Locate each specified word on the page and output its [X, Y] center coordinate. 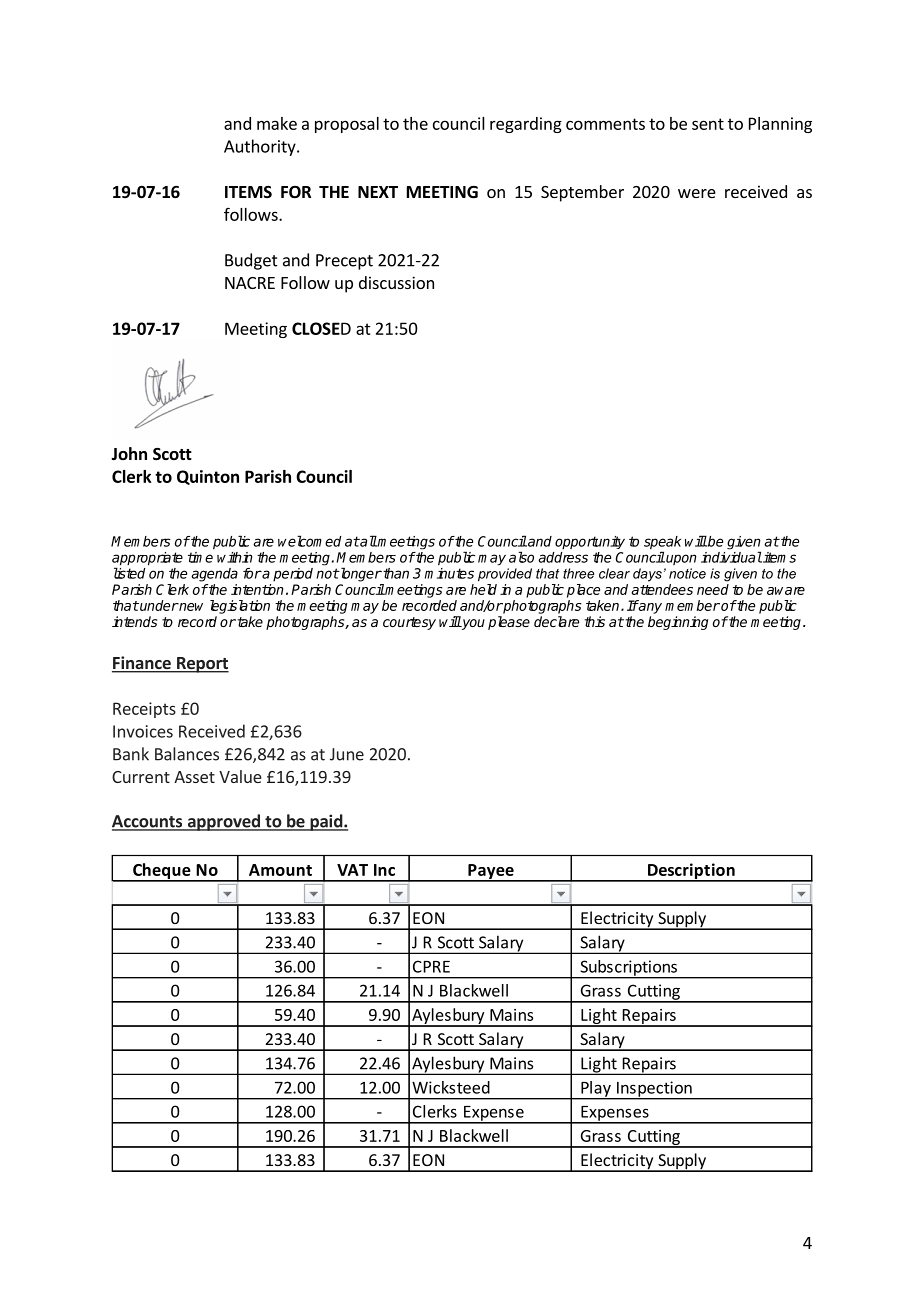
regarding [526, 125]
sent [708, 124]
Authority [261, 147]
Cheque [162, 872]
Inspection [654, 1090]
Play [596, 1090]
